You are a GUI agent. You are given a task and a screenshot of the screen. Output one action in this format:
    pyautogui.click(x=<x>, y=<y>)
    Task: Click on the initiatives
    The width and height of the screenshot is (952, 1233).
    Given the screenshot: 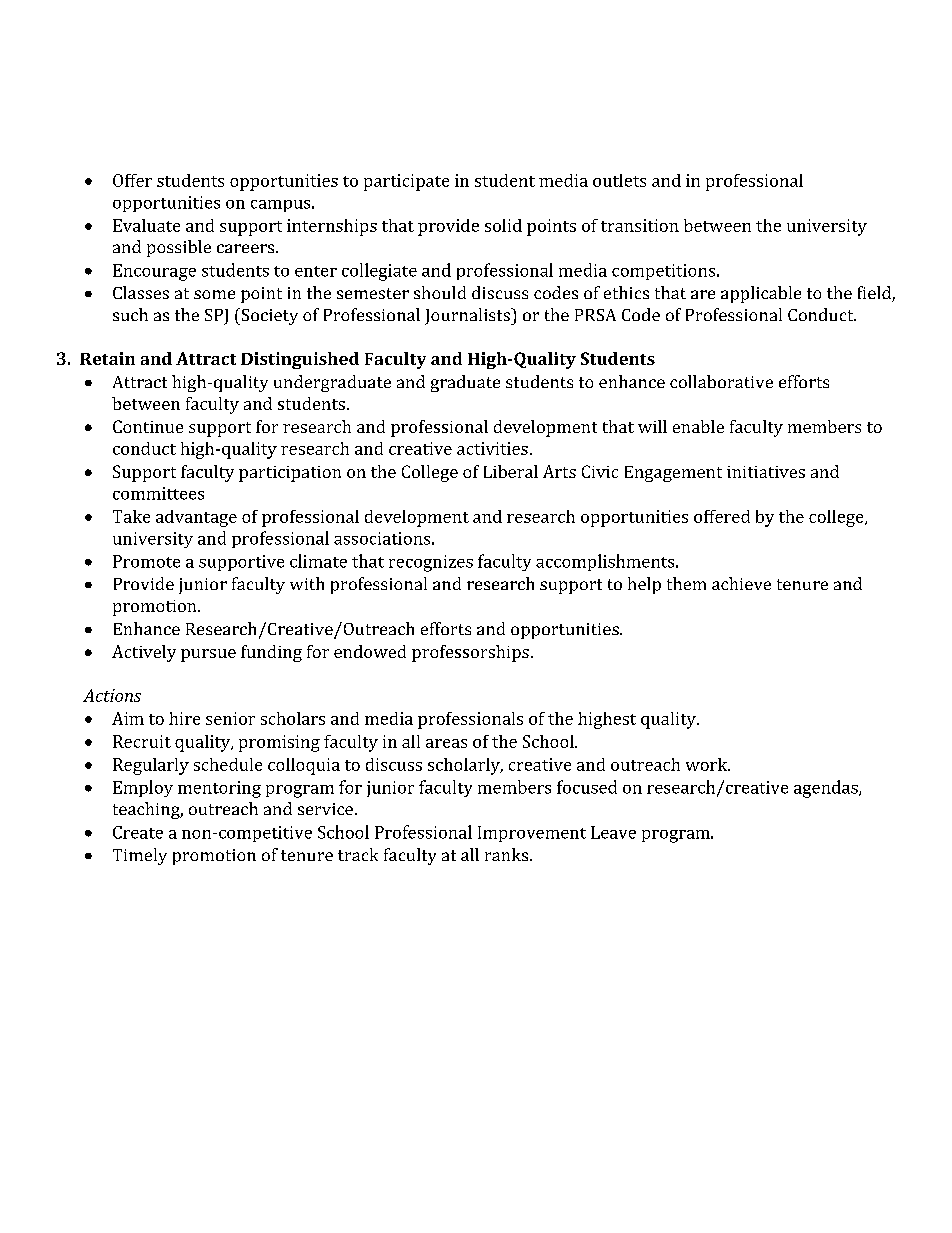 What is the action you would take?
    pyautogui.click(x=766, y=472)
